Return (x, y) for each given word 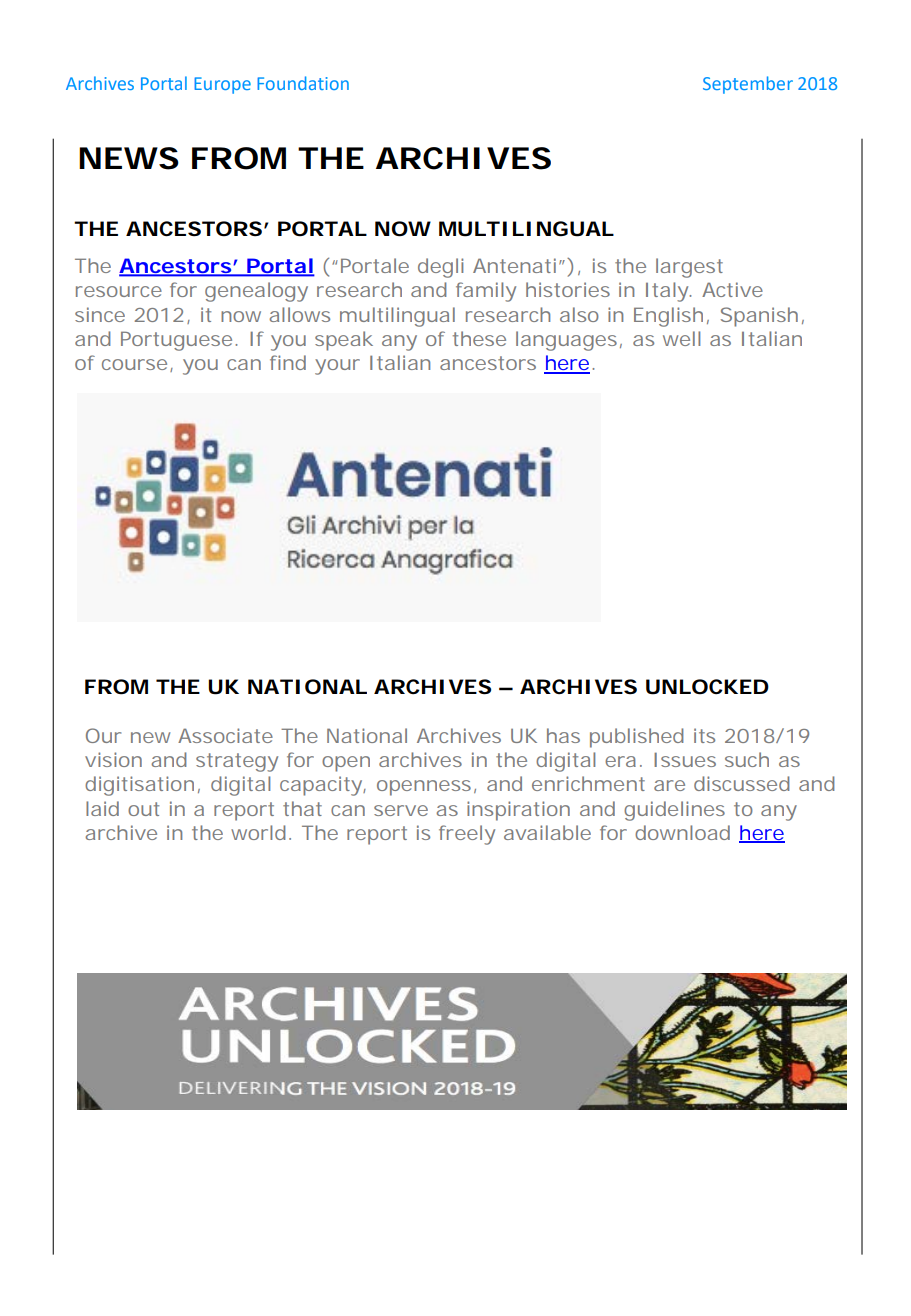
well (681, 338)
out (143, 809)
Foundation (303, 83)
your (337, 367)
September (748, 85)
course (134, 364)
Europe (222, 85)
